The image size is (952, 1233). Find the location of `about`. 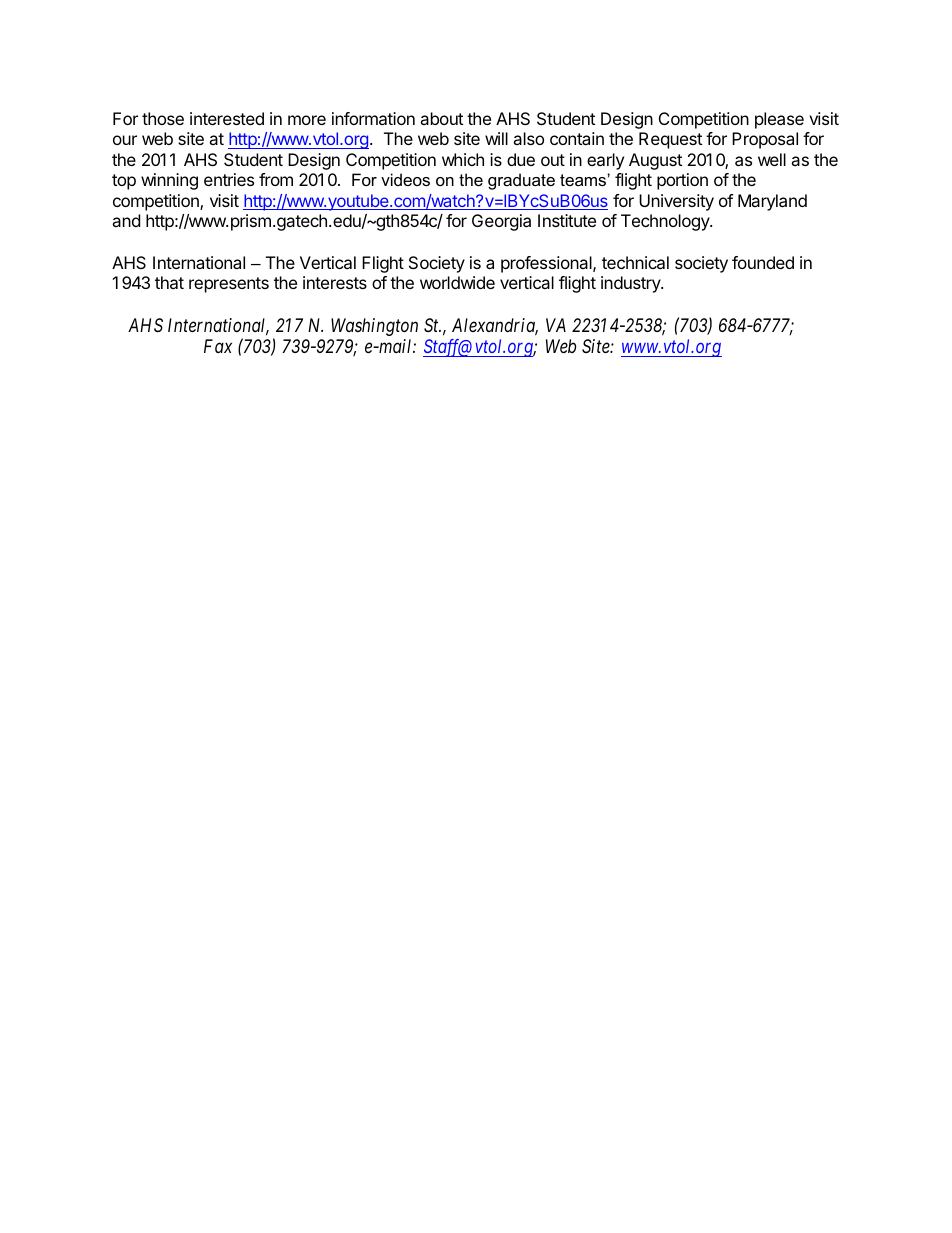

about is located at coordinates (441, 118).
